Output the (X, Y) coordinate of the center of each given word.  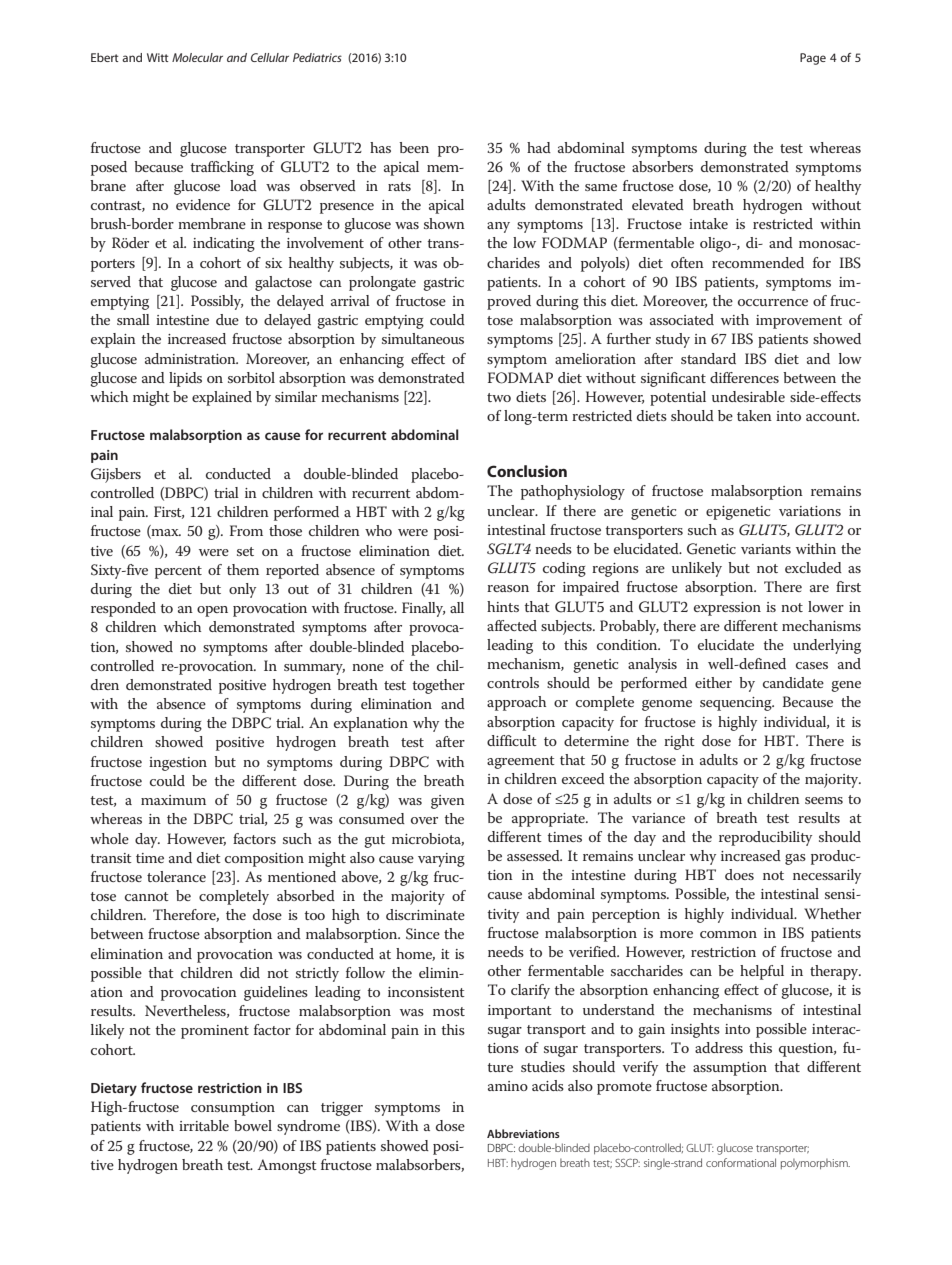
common (728, 934)
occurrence (773, 302)
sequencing (737, 704)
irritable (204, 1125)
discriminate (425, 914)
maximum (173, 800)
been (414, 147)
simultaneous (423, 338)
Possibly (217, 302)
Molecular (197, 57)
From (246, 530)
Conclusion (527, 471)
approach (516, 703)
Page (813, 59)
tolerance (176, 876)
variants (766, 549)
